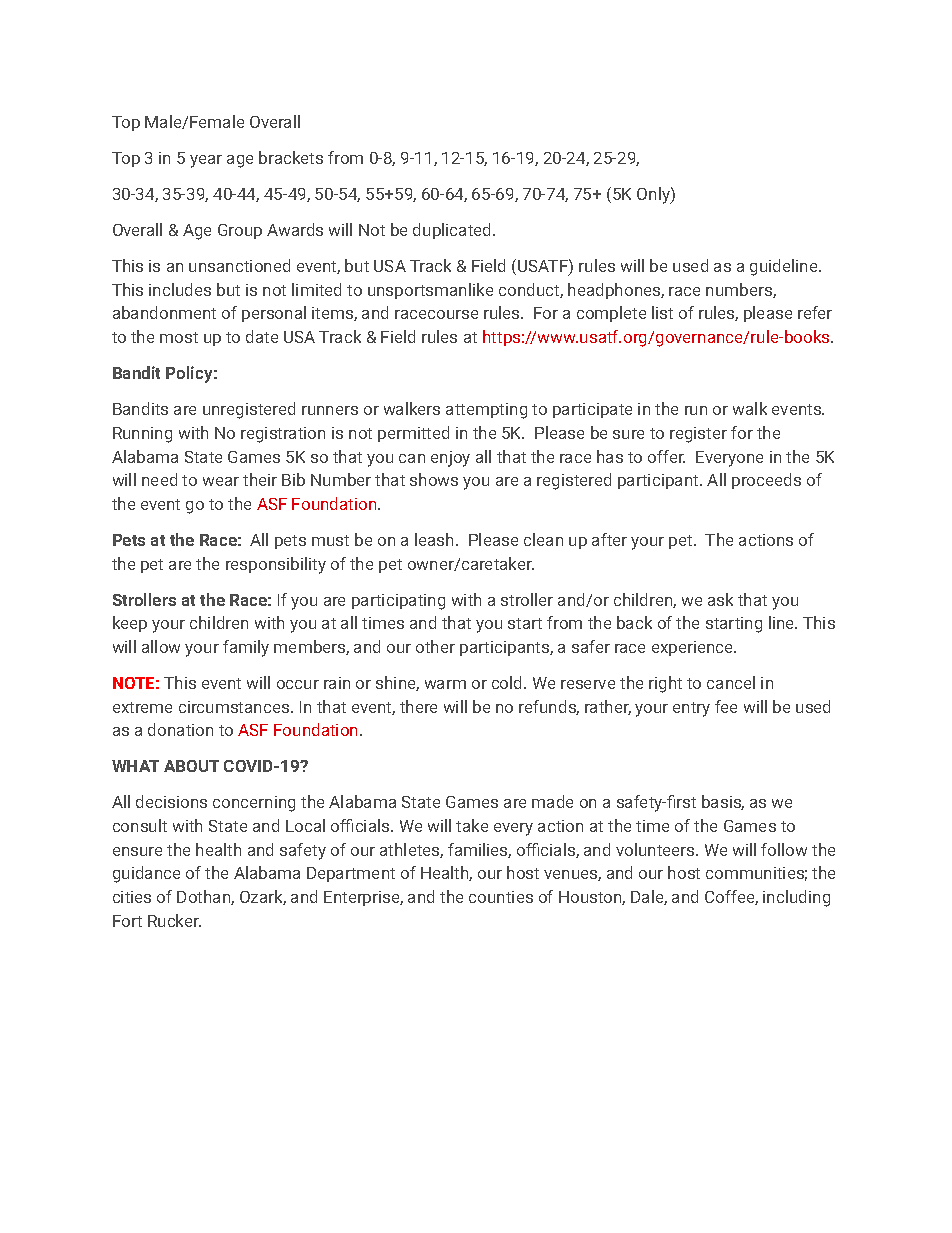  I want to click on including, so click(796, 898).
